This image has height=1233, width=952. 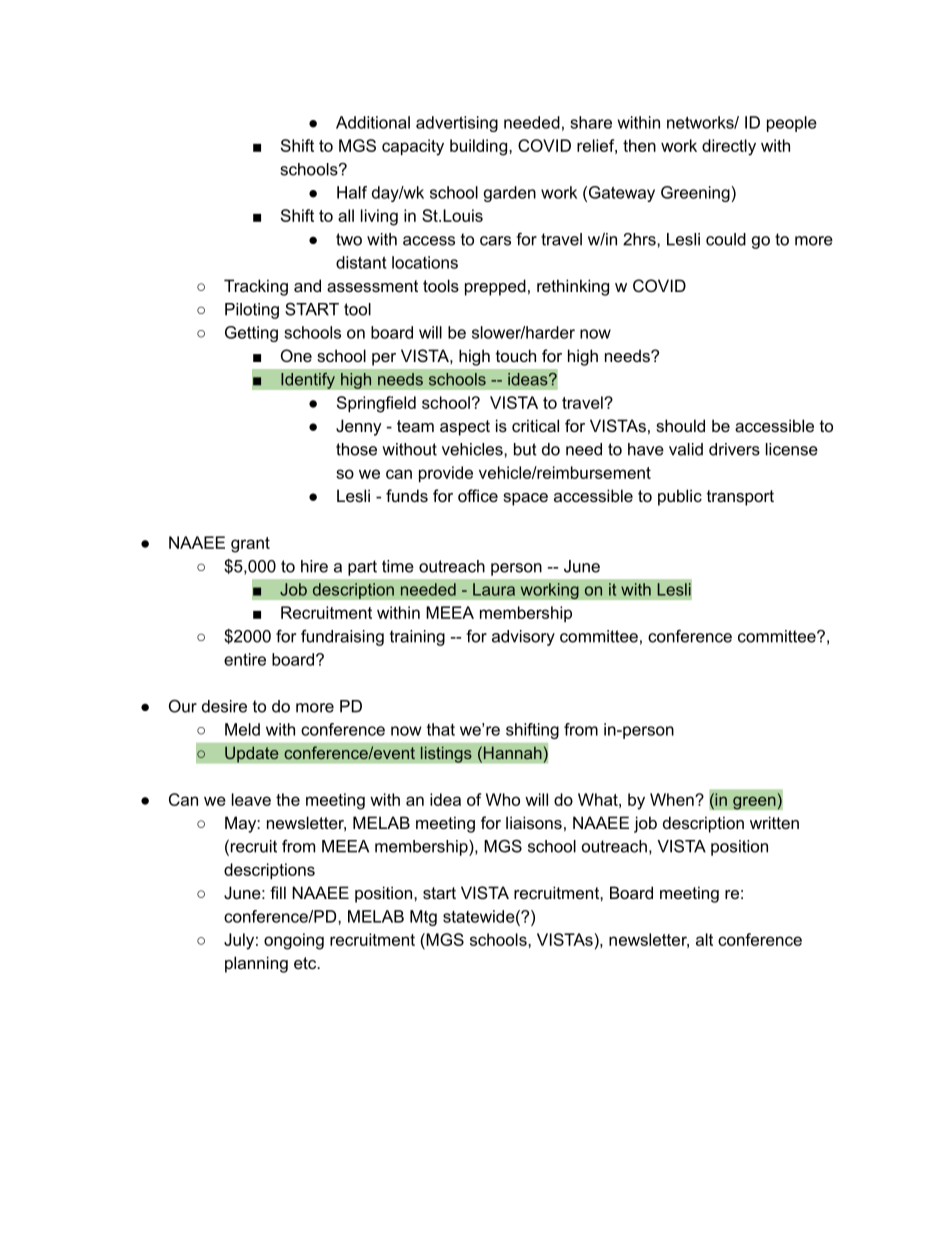 What do you see at coordinates (423, 918) in the image?
I see `Mtg` at bounding box center [423, 918].
